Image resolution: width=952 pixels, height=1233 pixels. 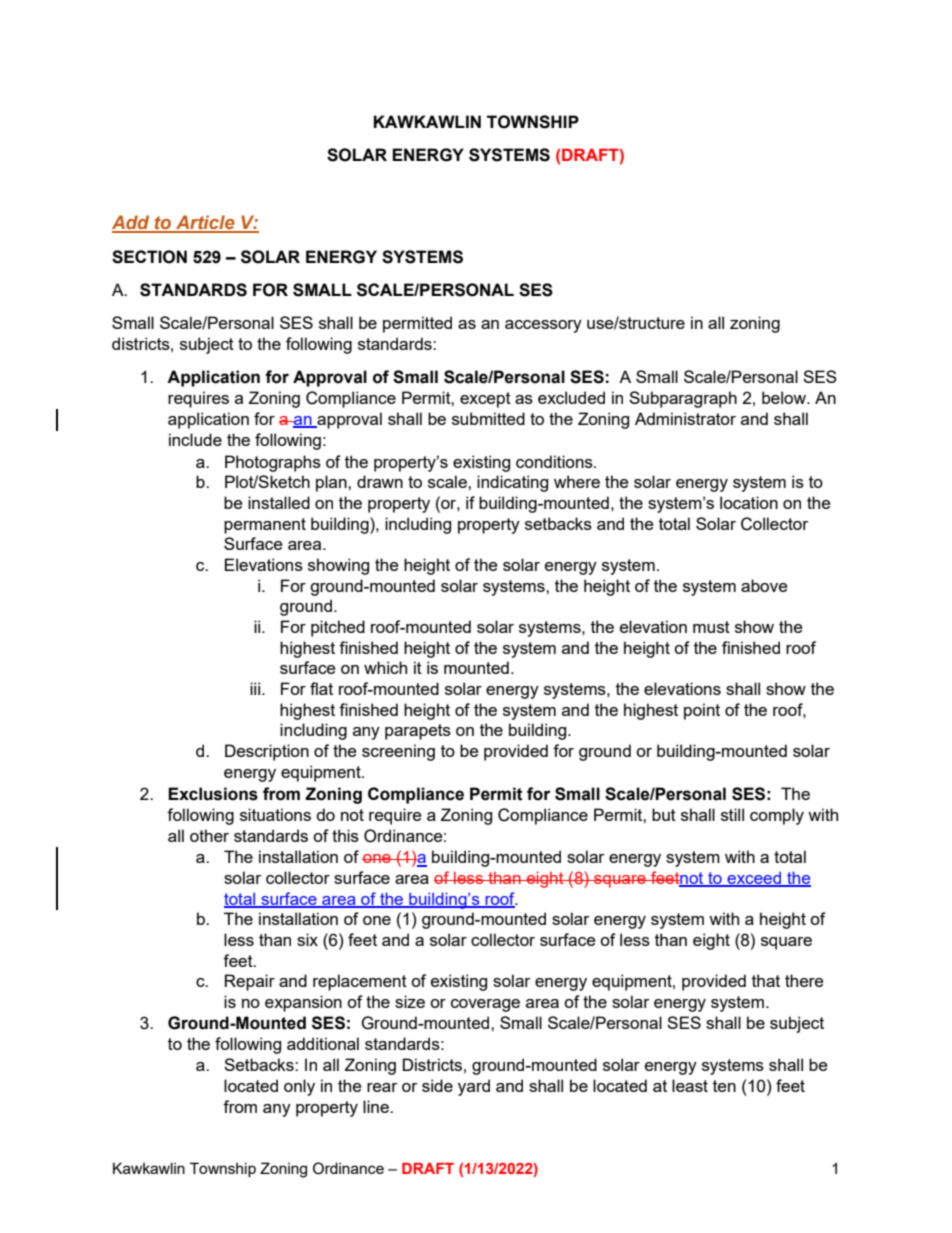 I want to click on only, so click(x=299, y=1087).
